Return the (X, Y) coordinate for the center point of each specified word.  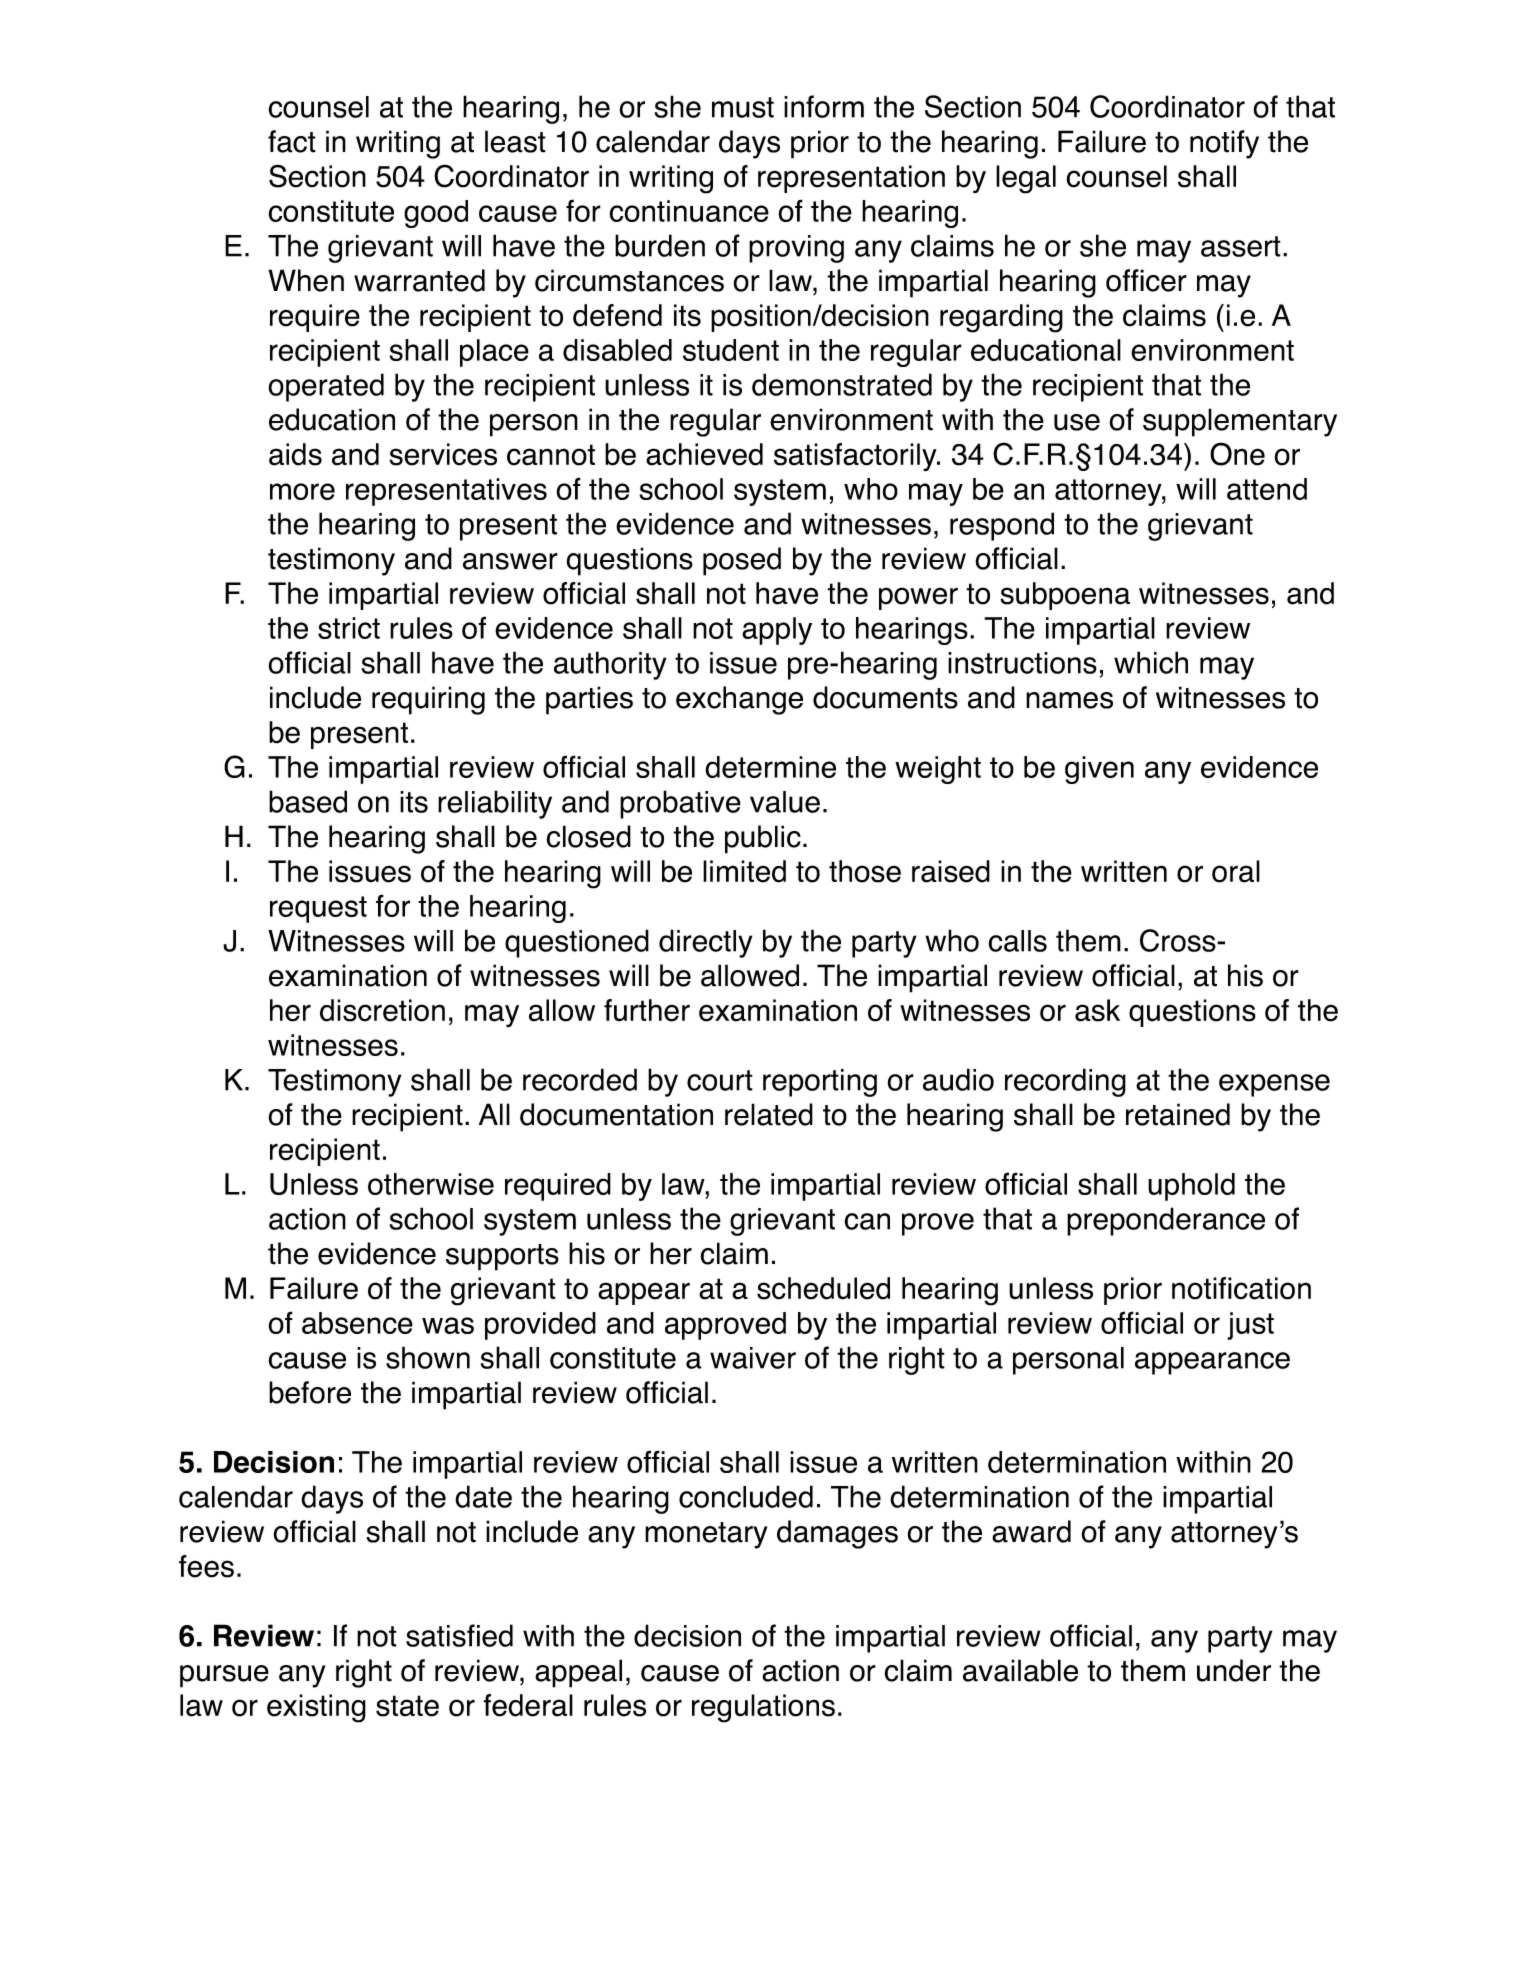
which (1151, 662)
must (743, 107)
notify (1224, 144)
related (769, 1114)
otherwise (431, 1184)
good (436, 214)
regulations (763, 1708)
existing (316, 1708)
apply (777, 631)
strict (349, 628)
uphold (1191, 1187)
